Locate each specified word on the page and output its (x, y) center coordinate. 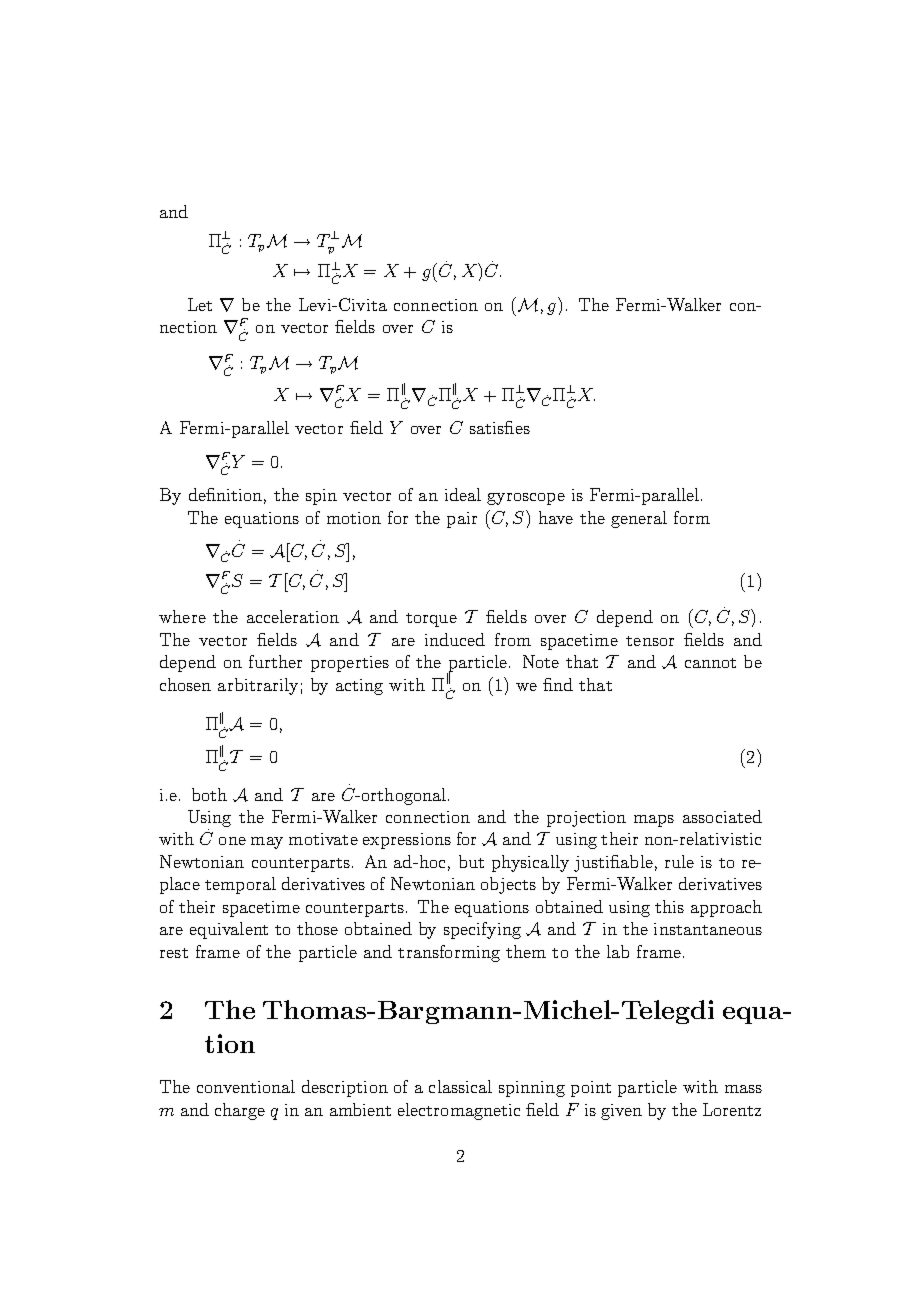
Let (200, 304)
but (471, 861)
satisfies (500, 427)
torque (431, 620)
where (182, 616)
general (639, 519)
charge (240, 1111)
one (232, 841)
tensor (650, 641)
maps (654, 821)
